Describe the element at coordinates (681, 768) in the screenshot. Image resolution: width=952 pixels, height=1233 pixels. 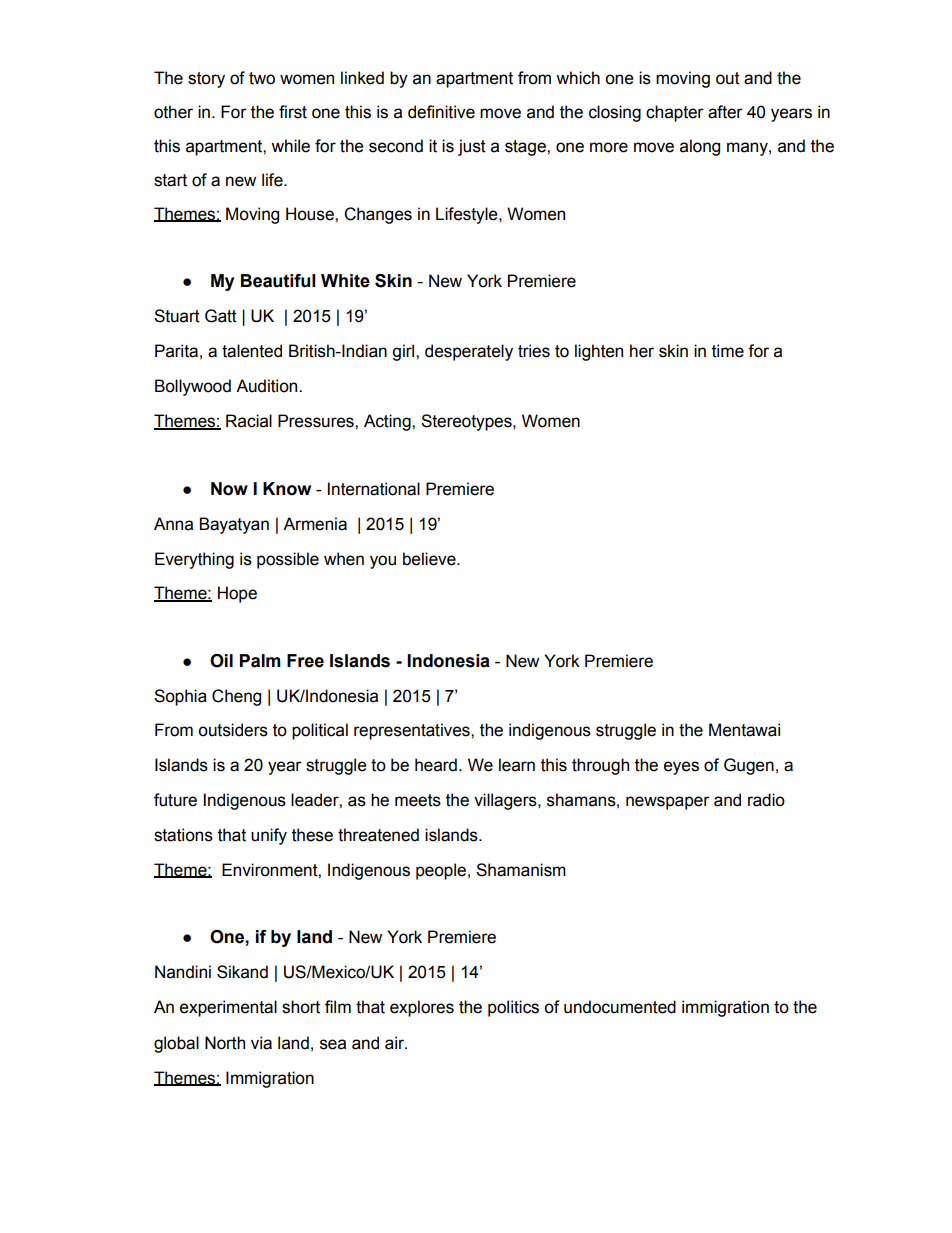
I see `eyes` at that location.
